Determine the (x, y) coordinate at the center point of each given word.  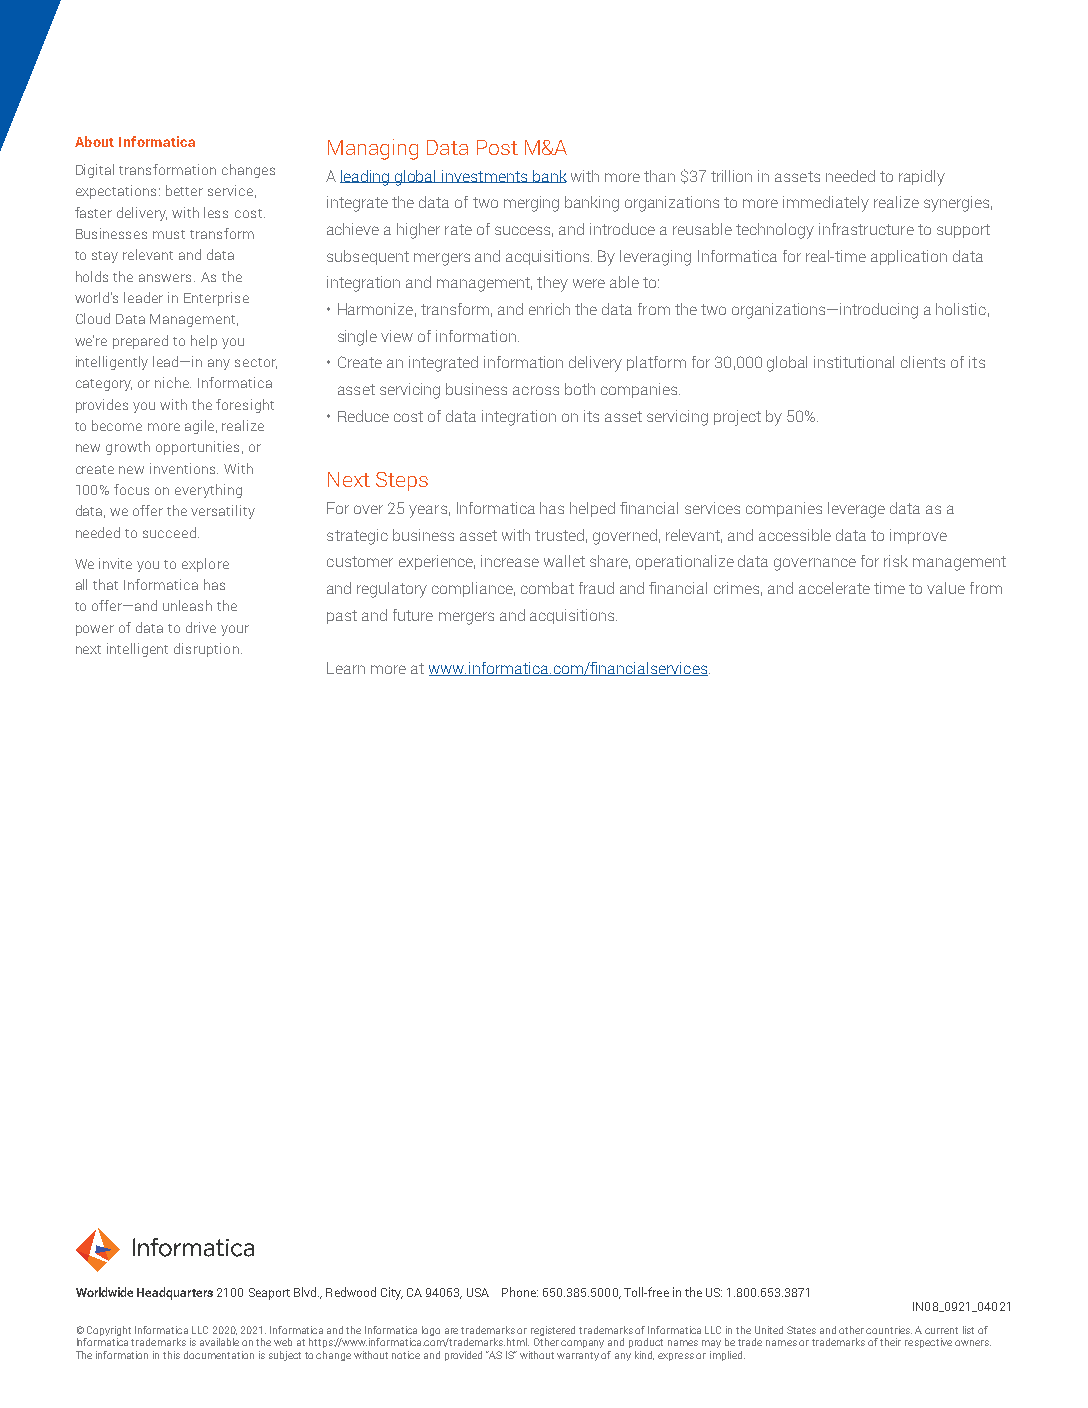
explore (205, 565)
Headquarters (175, 1293)
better (184, 190)
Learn (346, 668)
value (946, 588)
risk (896, 561)
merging (531, 204)
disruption (206, 650)
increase (510, 561)
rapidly (922, 178)
